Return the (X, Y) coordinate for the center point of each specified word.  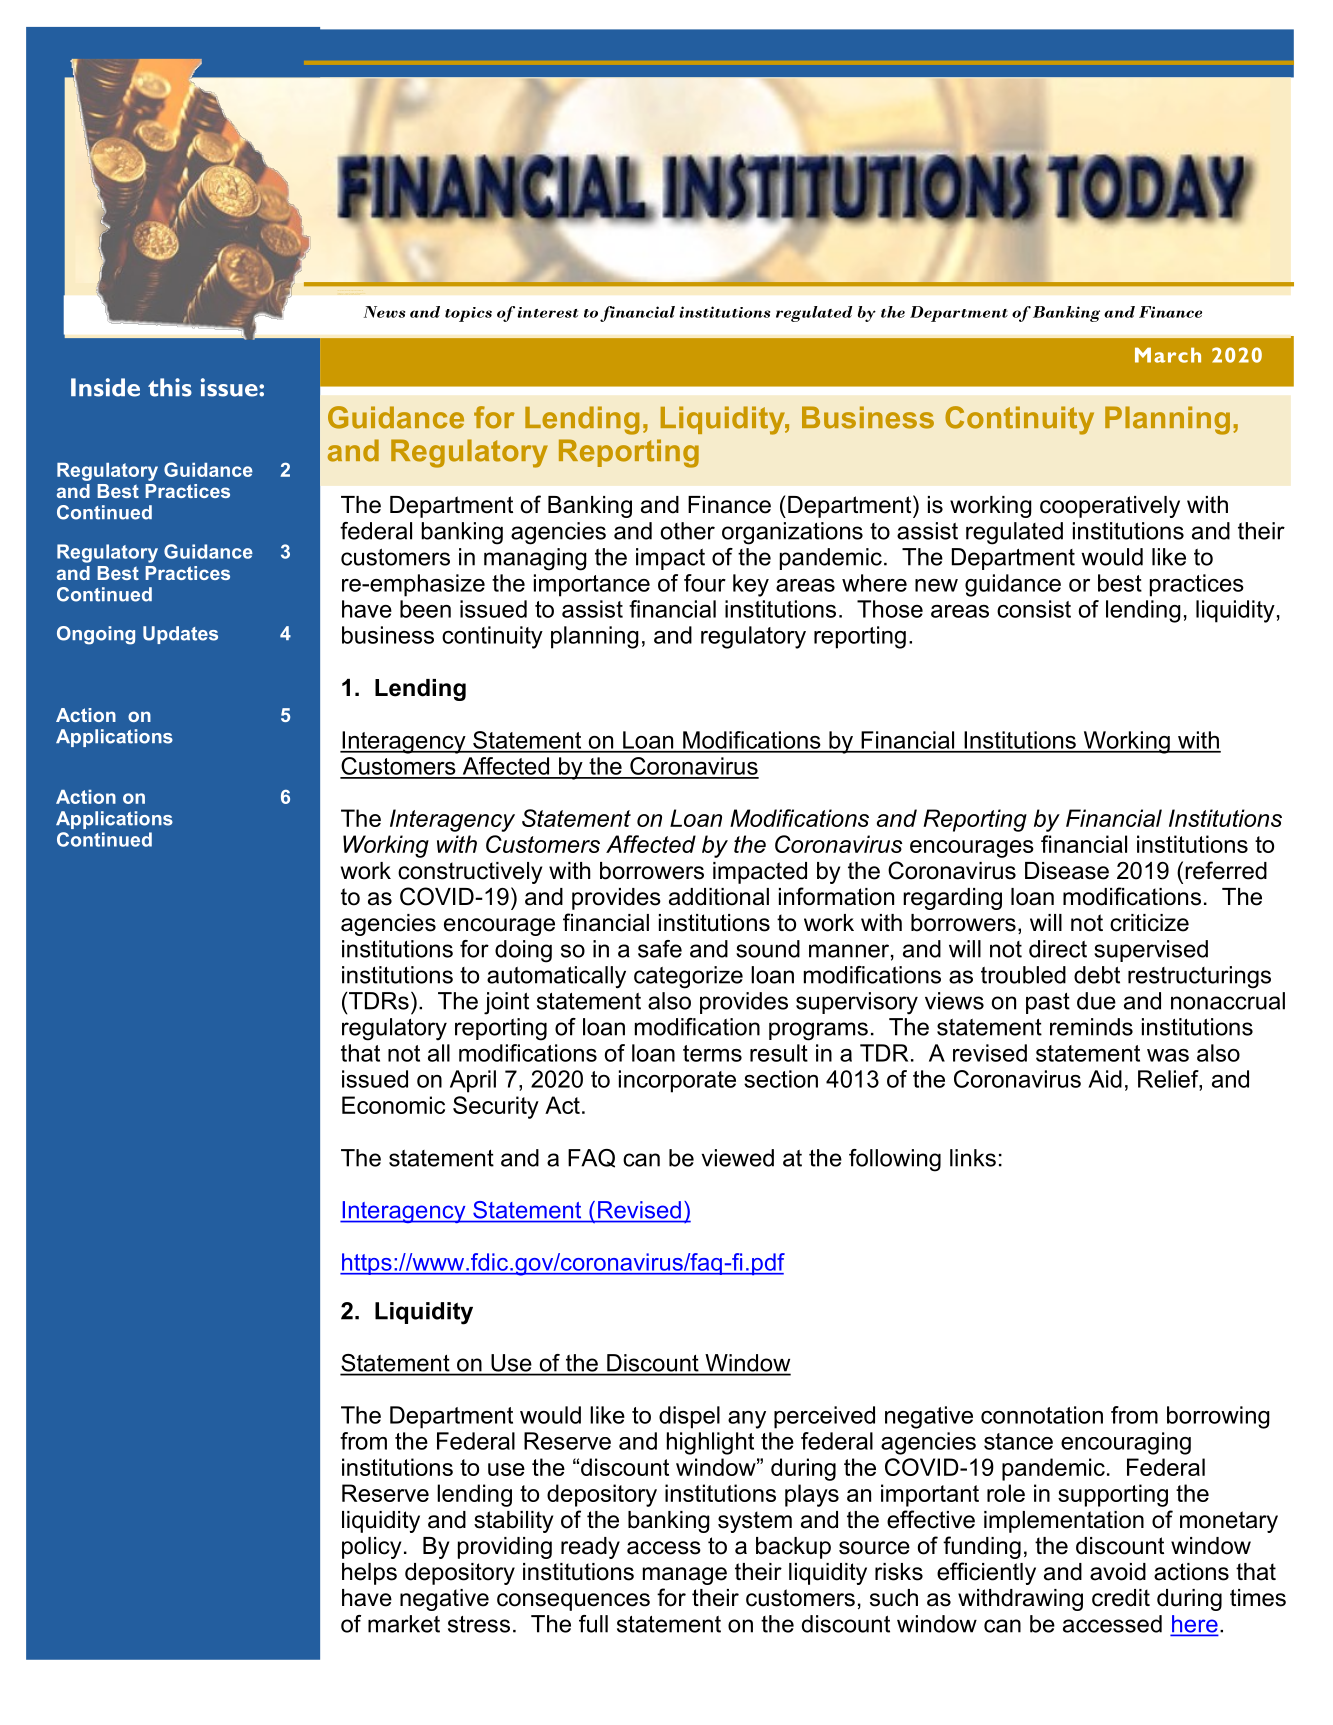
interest (547, 312)
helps (369, 1574)
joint (506, 1003)
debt (1097, 975)
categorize (688, 977)
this (170, 387)
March (1168, 355)
